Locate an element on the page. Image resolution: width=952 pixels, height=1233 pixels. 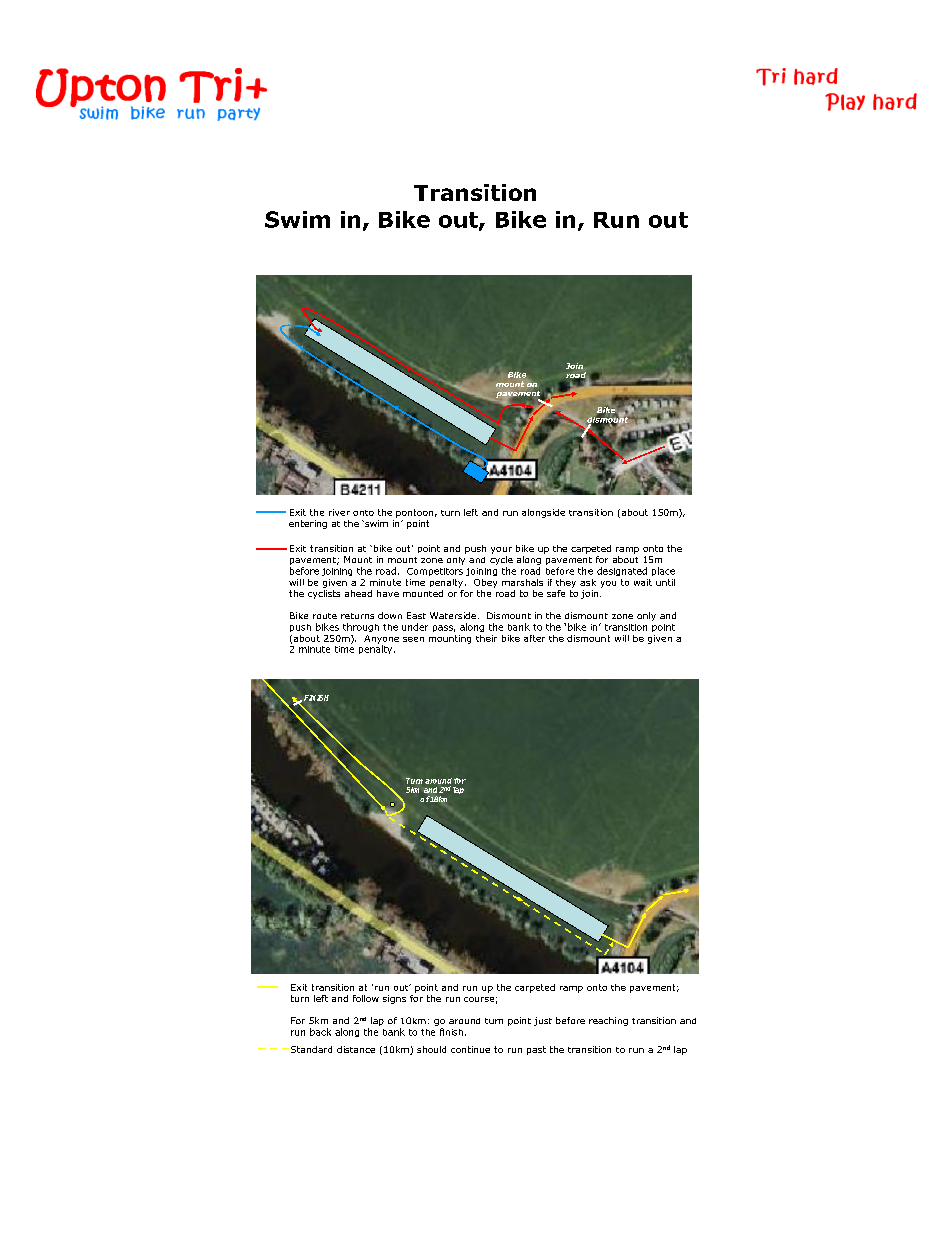
follow is located at coordinates (366, 998).
